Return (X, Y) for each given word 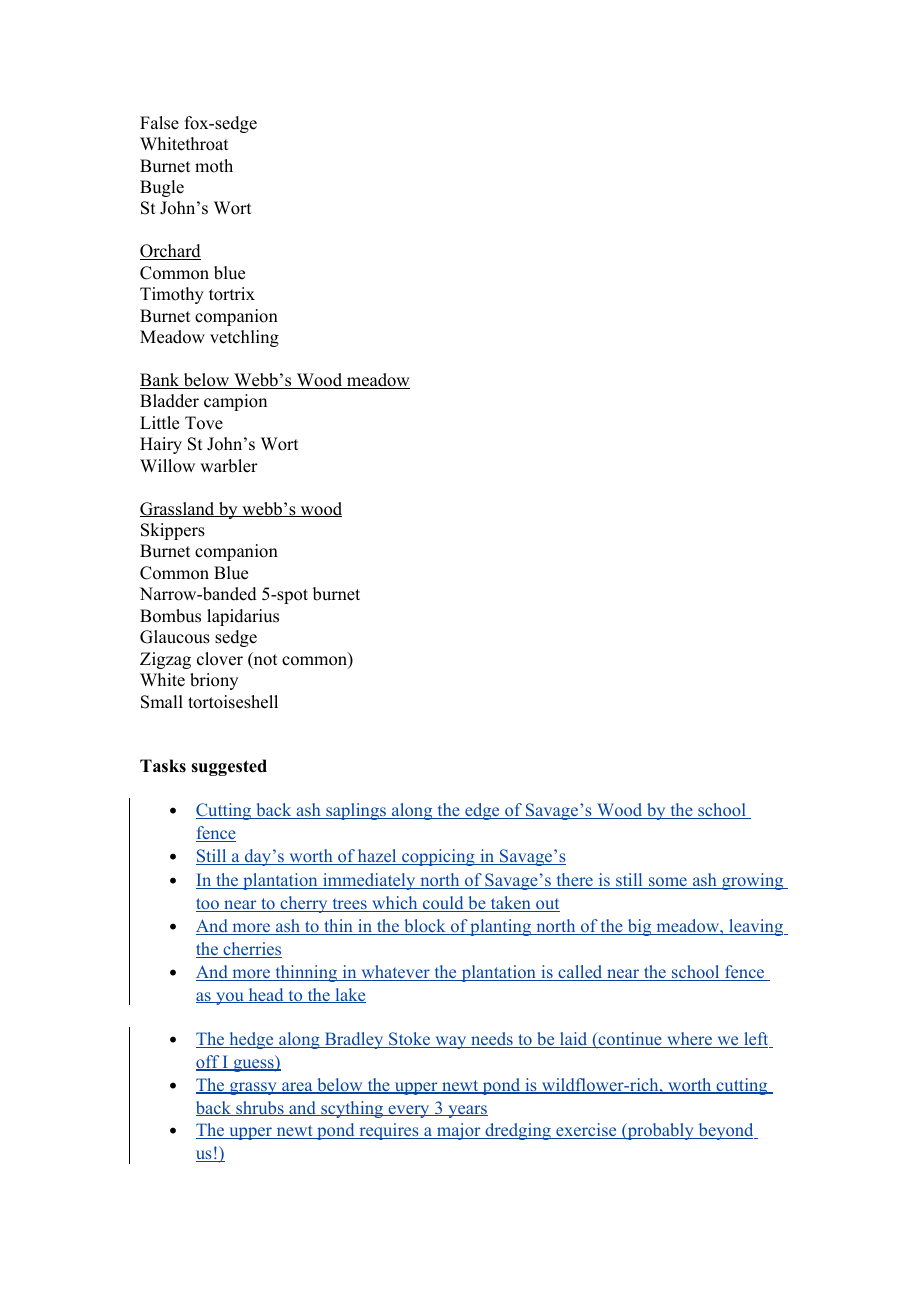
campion (235, 402)
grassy (253, 1088)
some (668, 883)
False (159, 123)
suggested (229, 767)
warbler (229, 466)
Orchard (170, 252)
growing (753, 881)
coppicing (438, 857)
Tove (204, 423)
